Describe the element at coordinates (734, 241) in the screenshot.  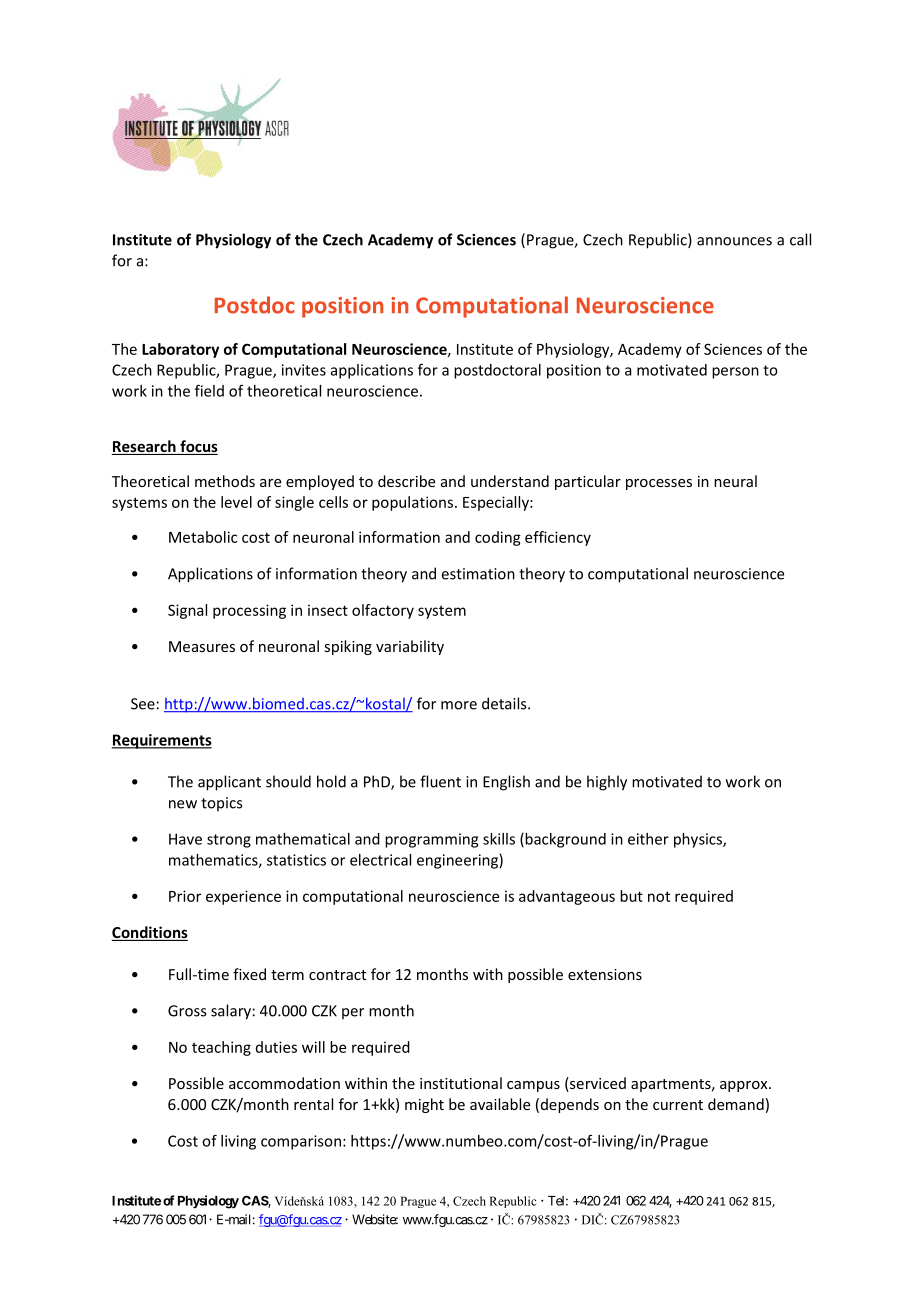
I see `announces` at that location.
